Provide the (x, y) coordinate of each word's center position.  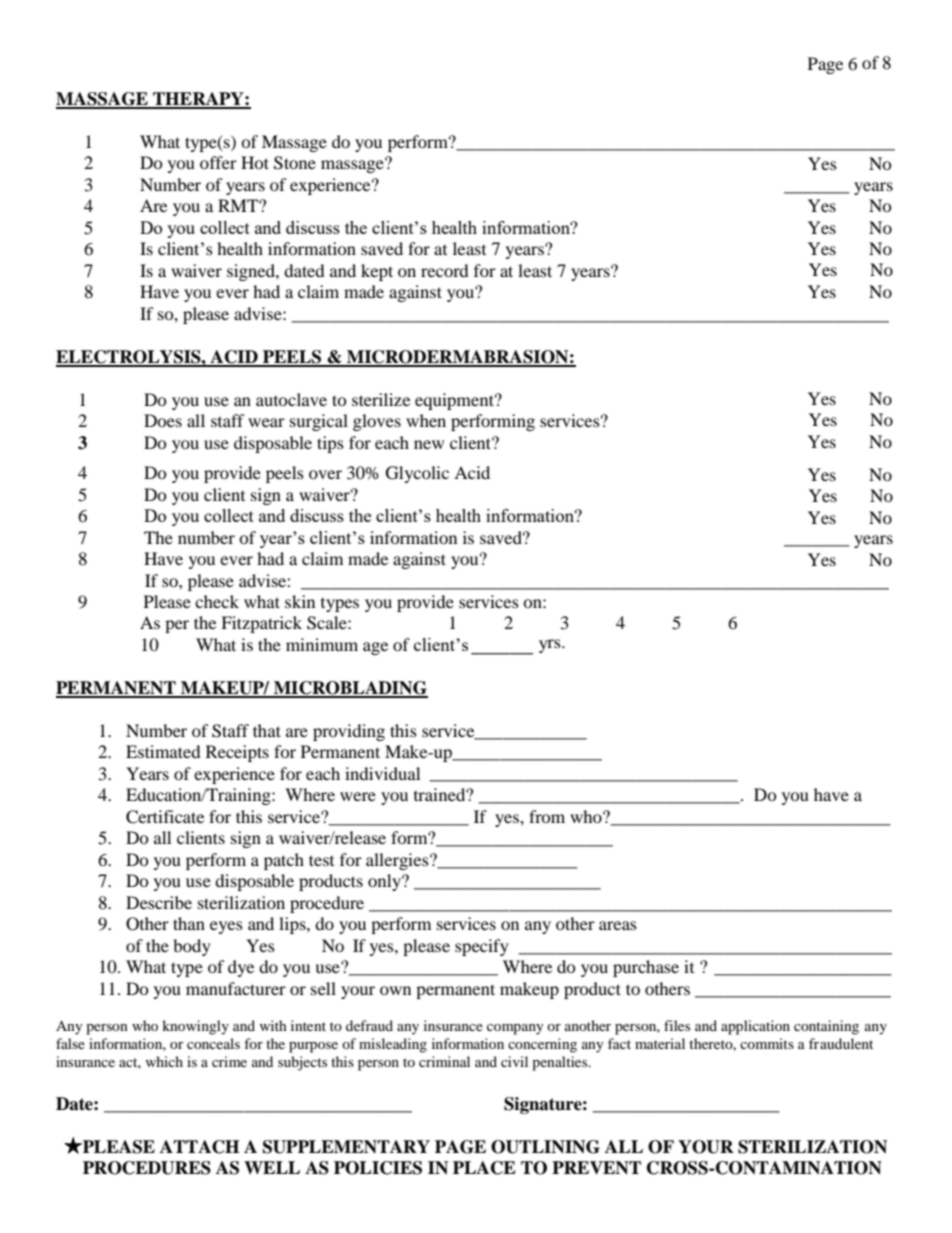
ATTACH (199, 1147)
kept (377, 272)
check (217, 601)
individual (382, 773)
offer (218, 162)
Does (163, 420)
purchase (646, 968)
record (445, 270)
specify (482, 947)
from (547, 816)
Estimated (163, 751)
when (426, 420)
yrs (551, 646)
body (192, 947)
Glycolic (417, 474)
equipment (456, 401)
